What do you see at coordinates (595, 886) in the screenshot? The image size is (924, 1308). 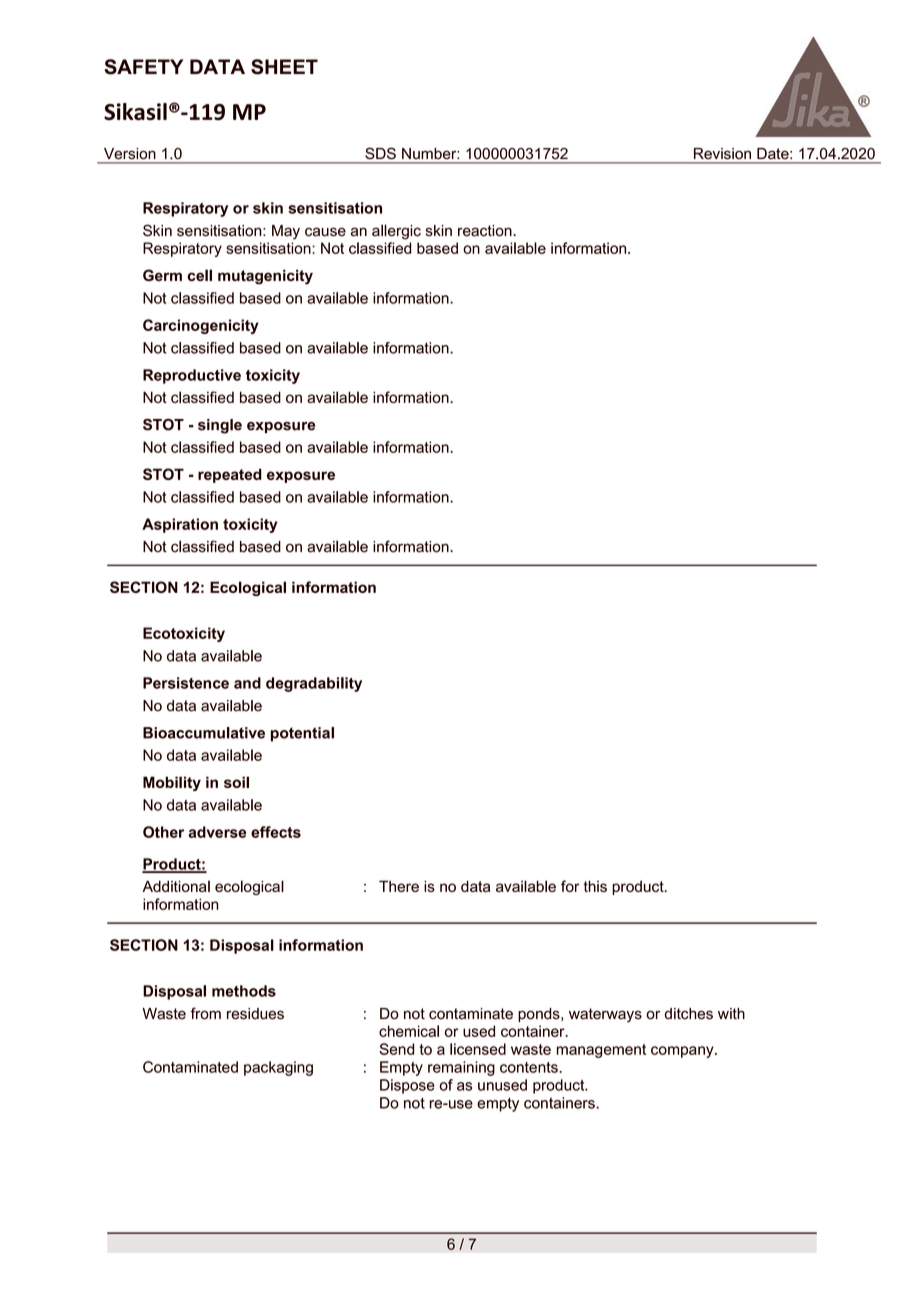 I see `this` at bounding box center [595, 886].
